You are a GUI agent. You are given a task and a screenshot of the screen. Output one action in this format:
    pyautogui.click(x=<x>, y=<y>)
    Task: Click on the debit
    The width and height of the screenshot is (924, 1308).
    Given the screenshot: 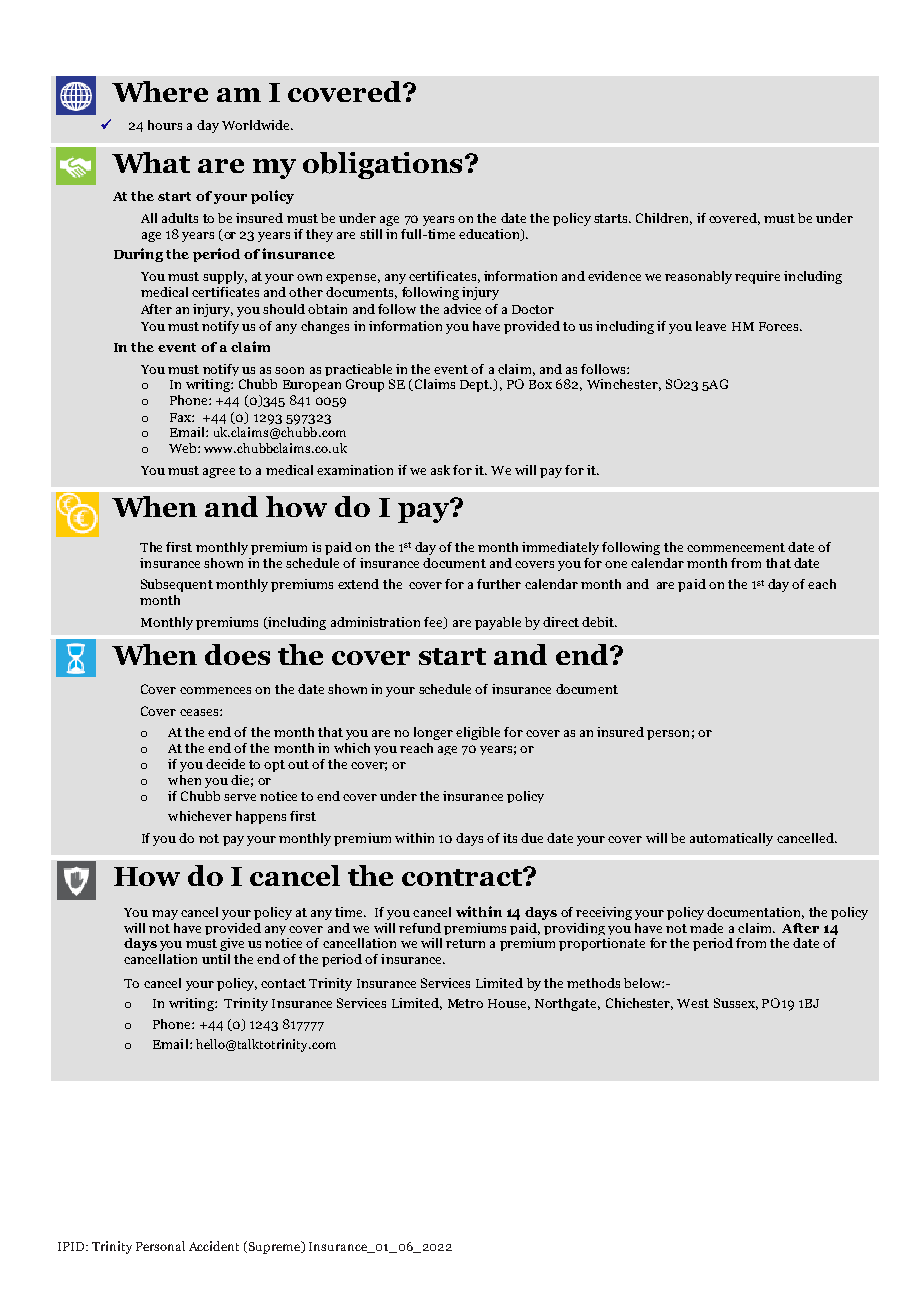 What is the action you would take?
    pyautogui.click(x=599, y=622)
